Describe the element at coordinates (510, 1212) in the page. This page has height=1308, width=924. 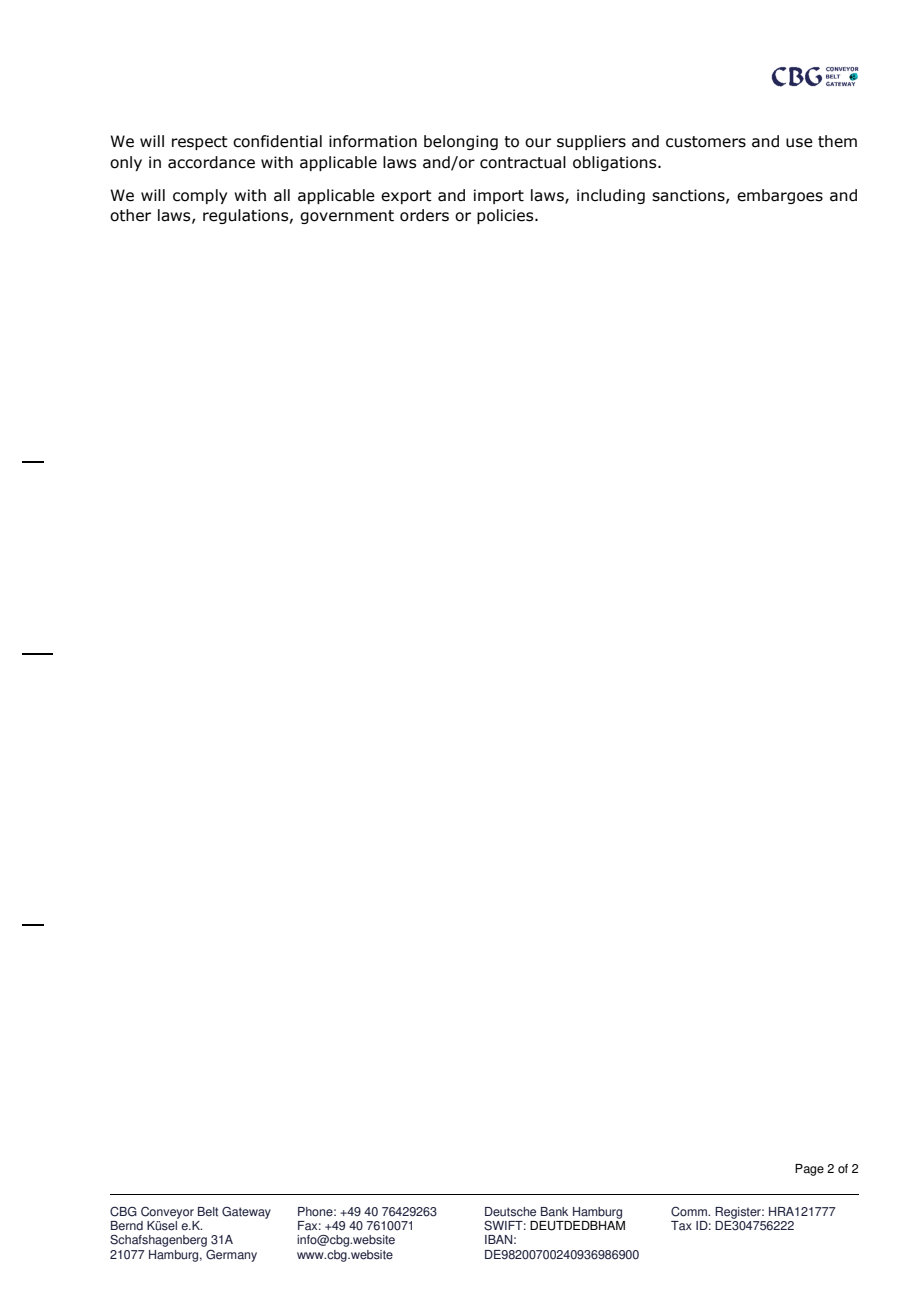
I see `Deutsche` at that location.
